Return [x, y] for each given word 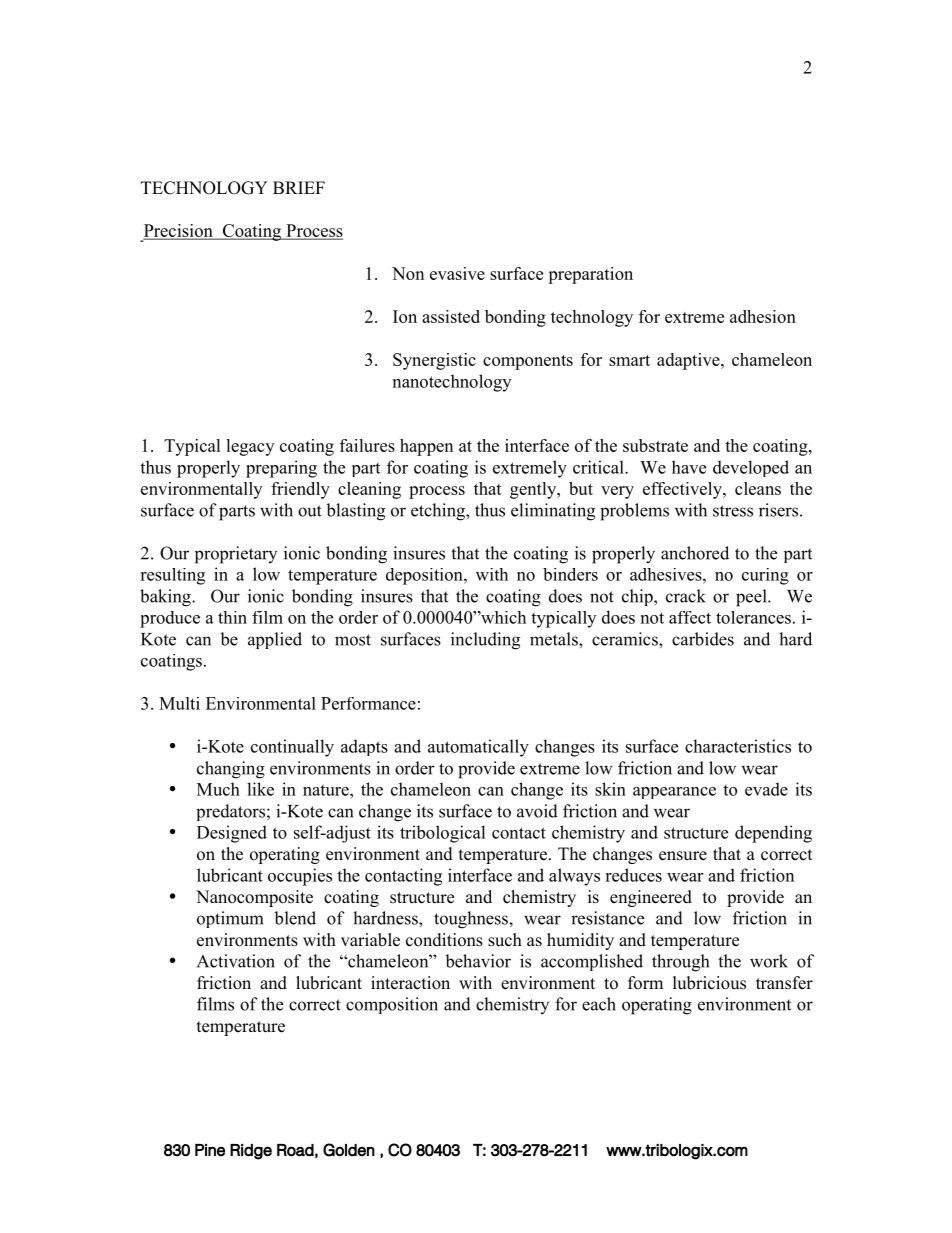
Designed [232, 834]
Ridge [251, 1152]
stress [733, 511]
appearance [674, 793]
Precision [179, 232]
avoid [537, 811]
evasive [457, 273]
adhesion [763, 316]
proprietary [236, 555]
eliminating [553, 512]
